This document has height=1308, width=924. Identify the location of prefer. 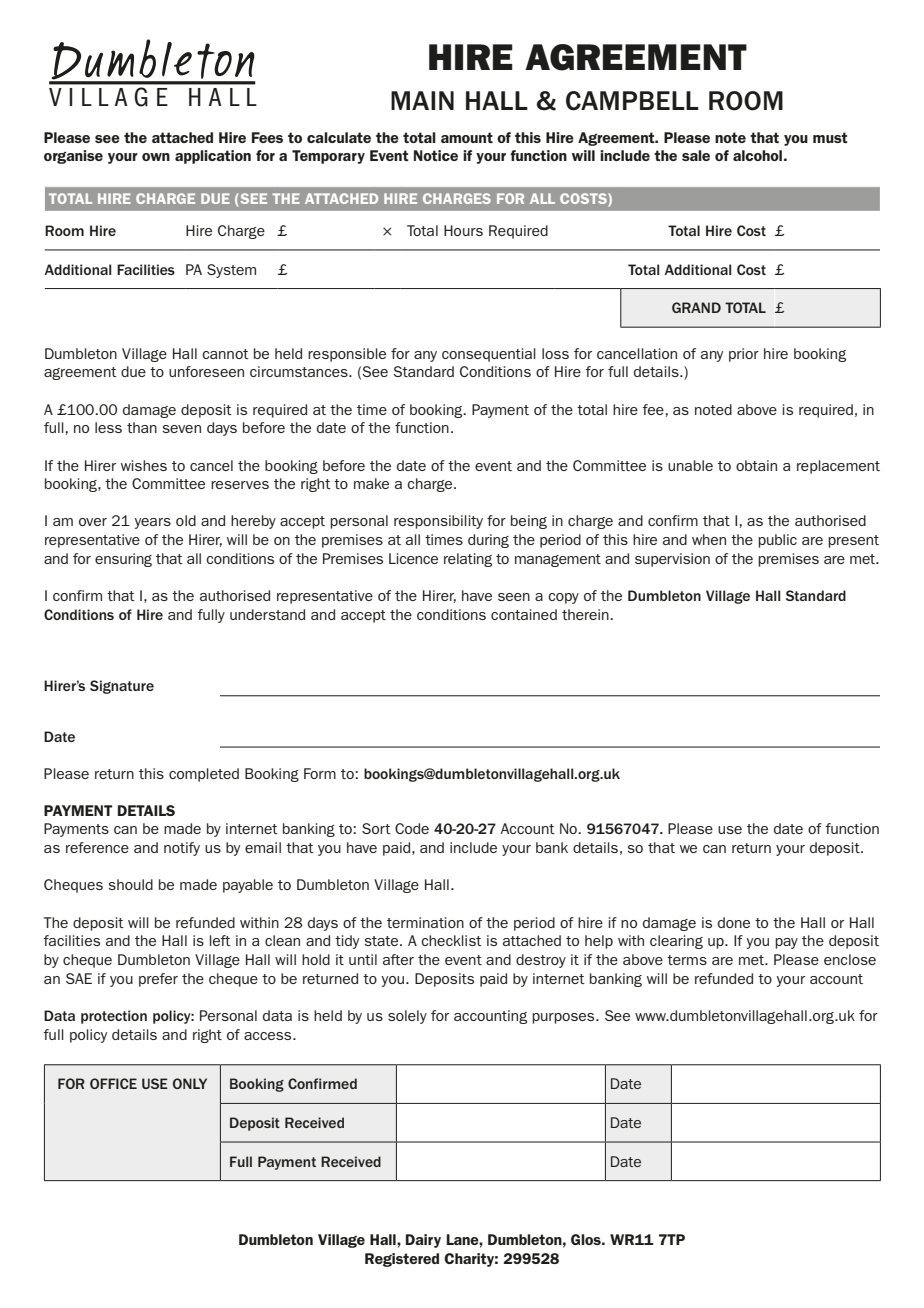
(158, 980).
